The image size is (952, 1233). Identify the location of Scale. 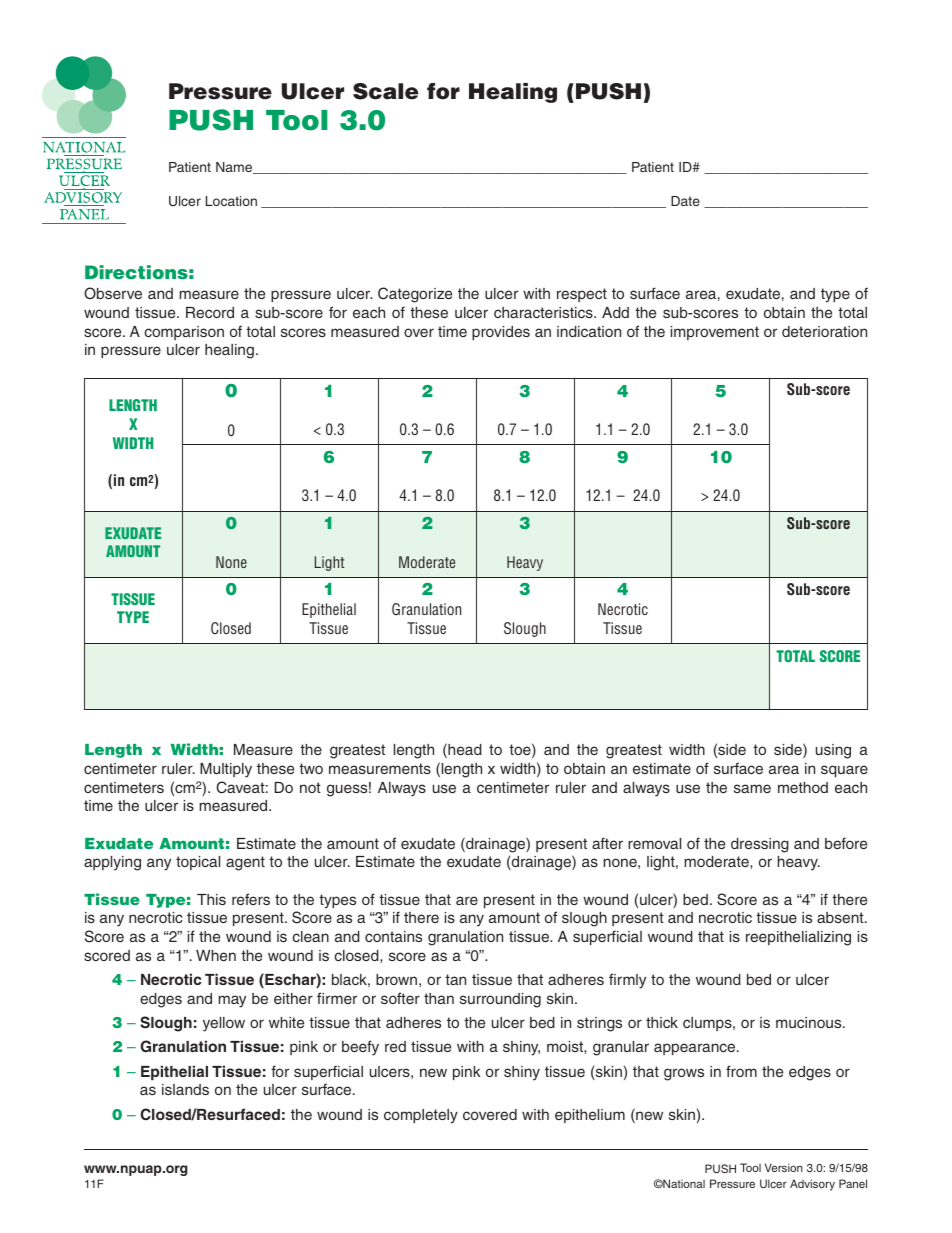
(386, 91).
